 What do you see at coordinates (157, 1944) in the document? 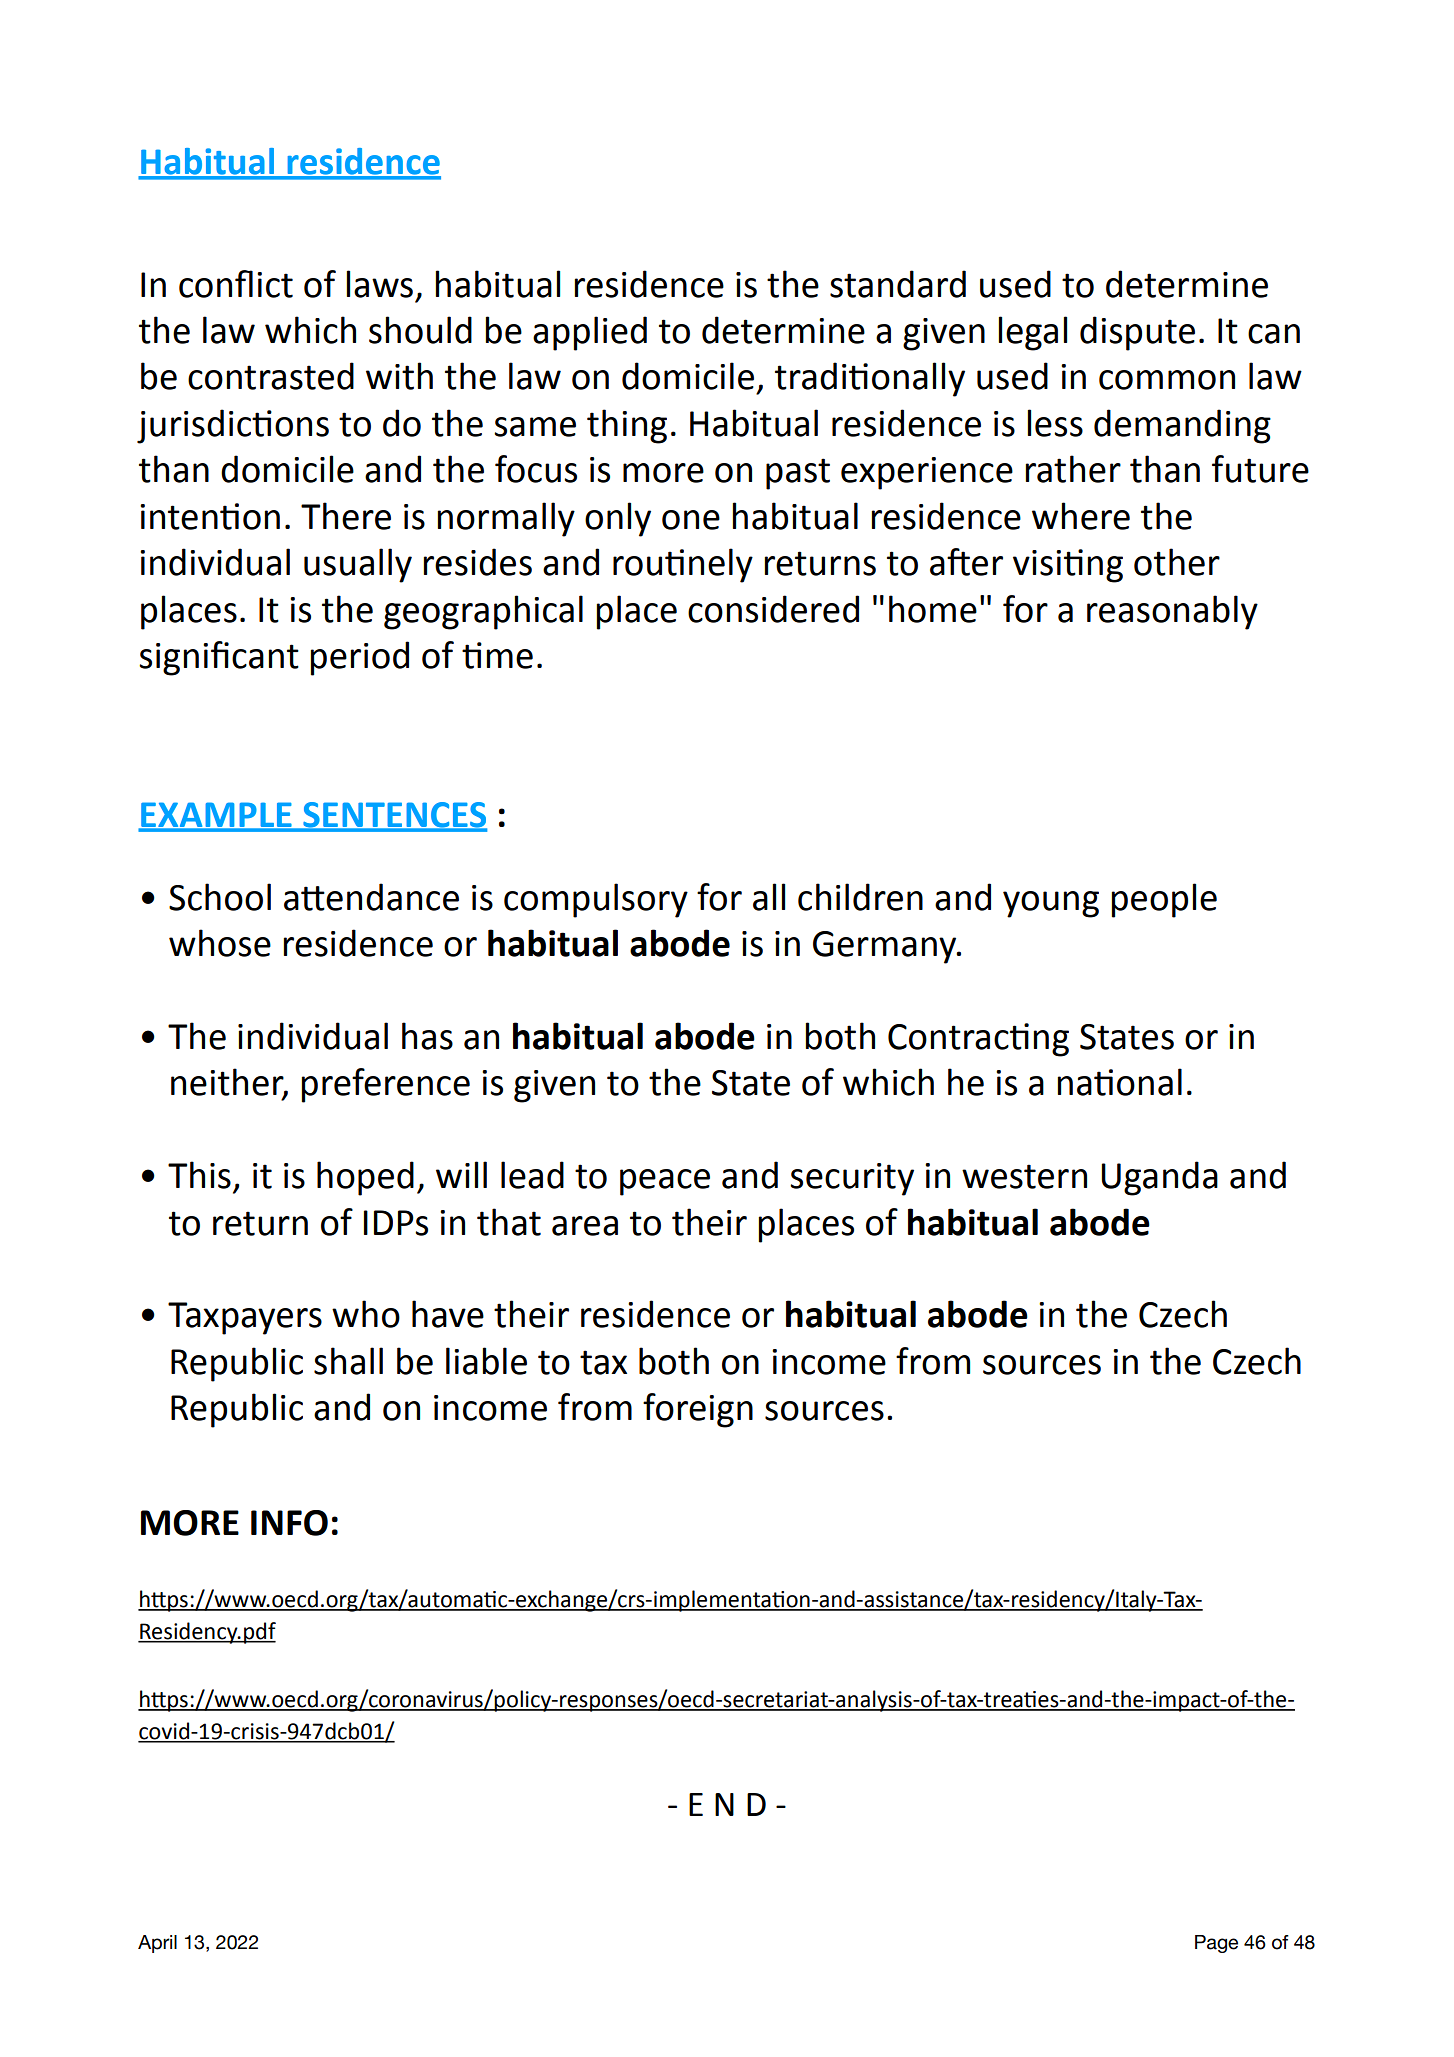
I see `April` at bounding box center [157, 1944].
